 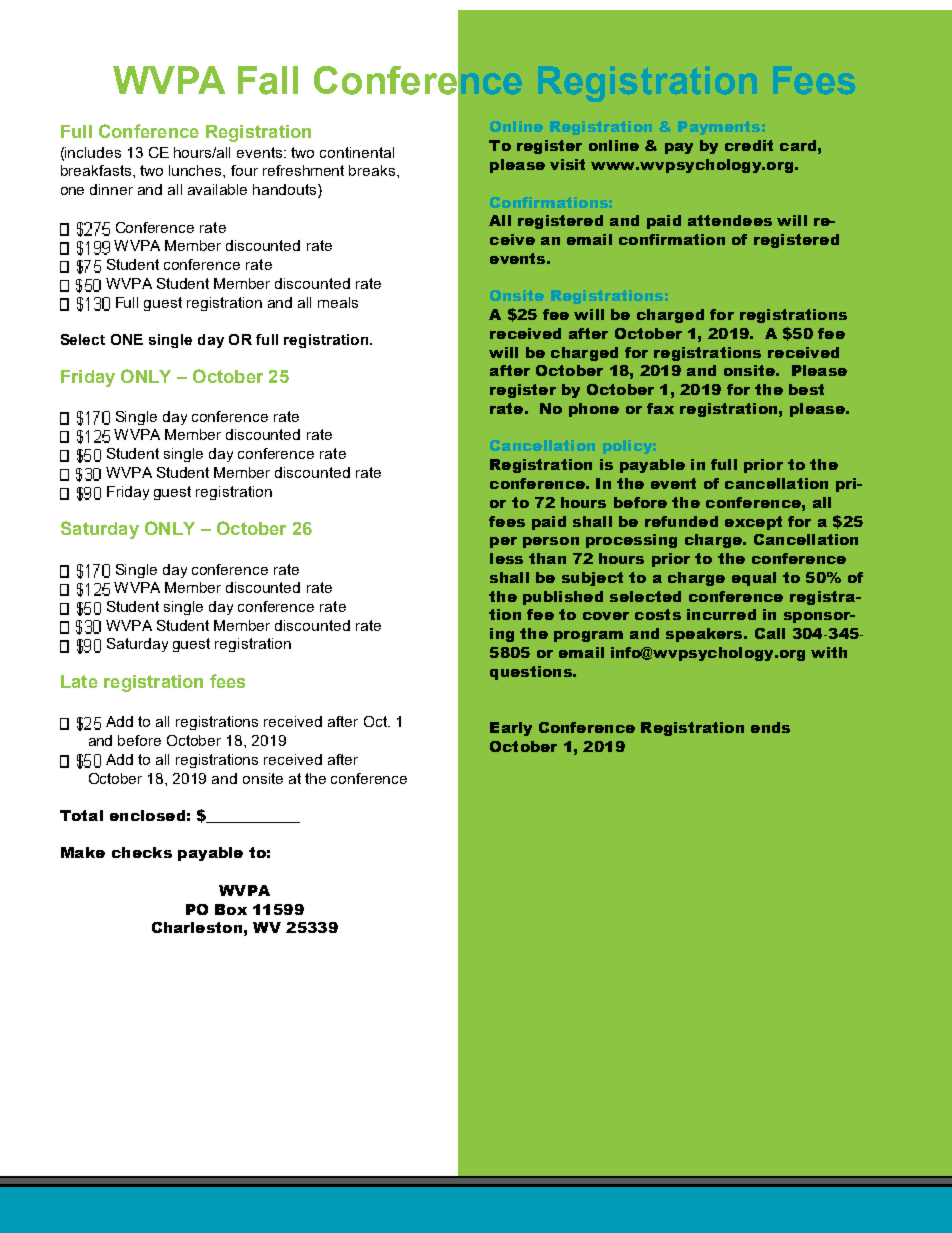 I want to click on published, so click(x=563, y=598).
